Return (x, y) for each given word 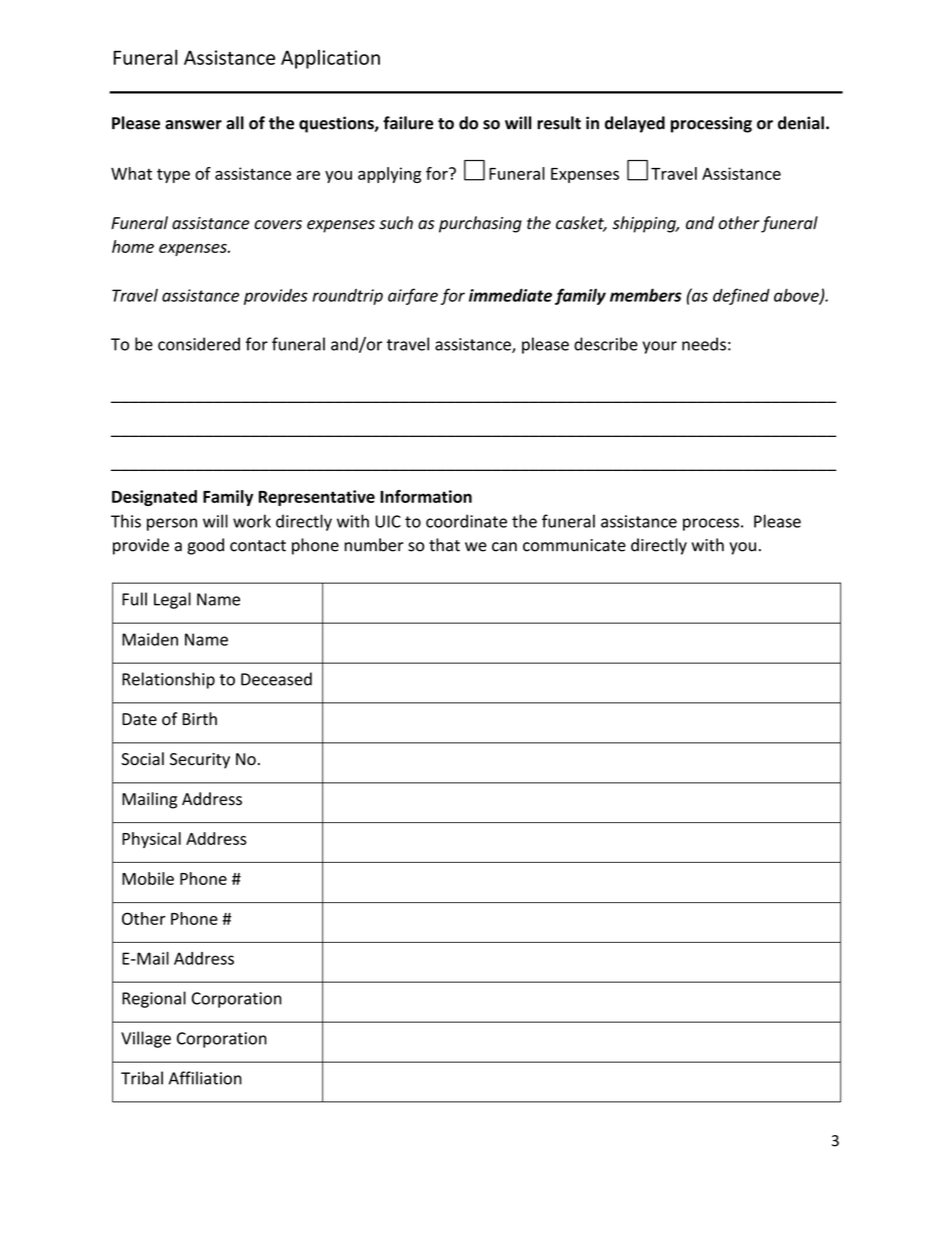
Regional (154, 999)
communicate (574, 545)
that (444, 545)
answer (193, 125)
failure (408, 123)
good (205, 546)
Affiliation (205, 1078)
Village (146, 1039)
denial (801, 123)
